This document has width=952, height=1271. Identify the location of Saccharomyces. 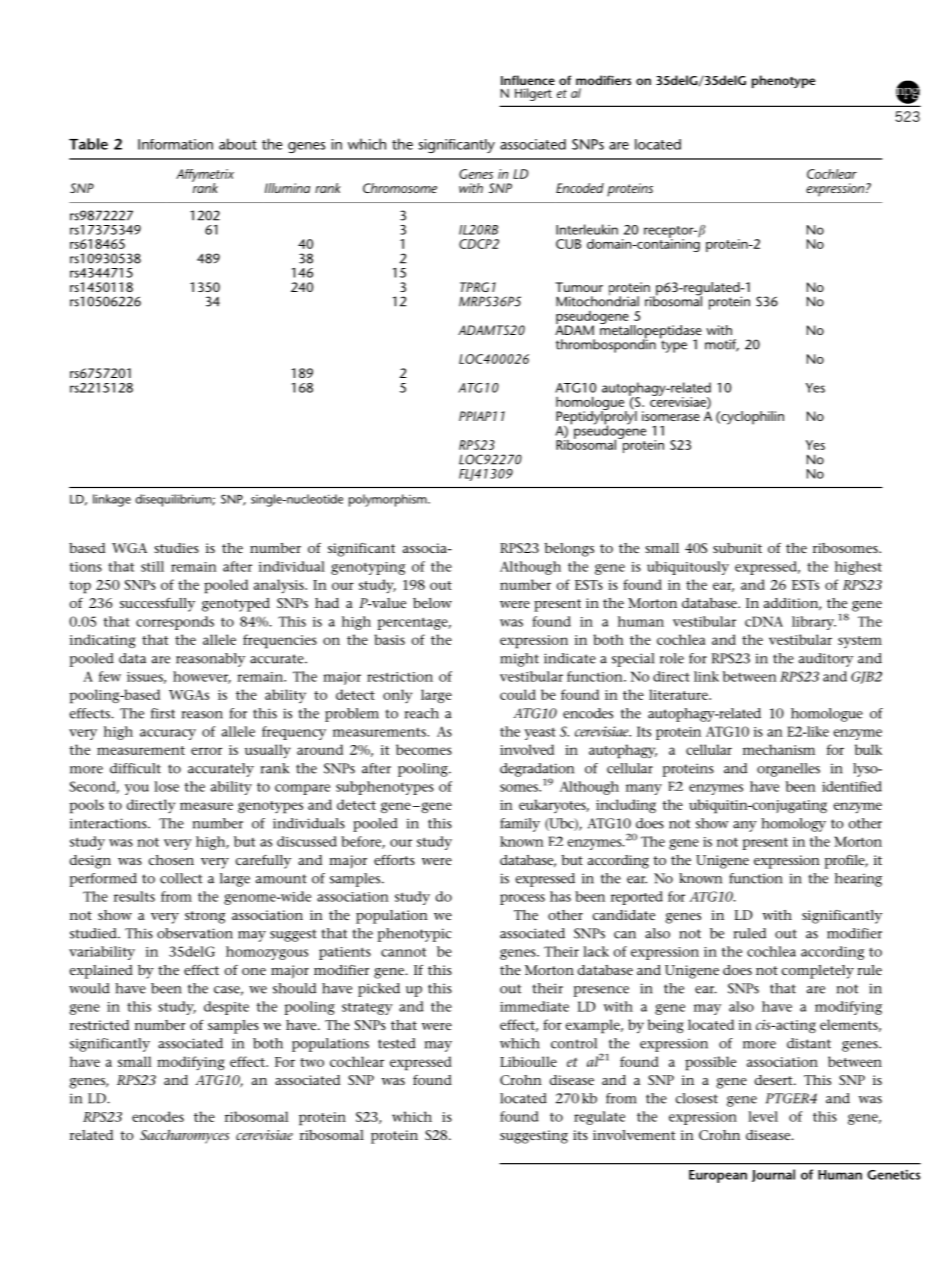
(184, 1137).
